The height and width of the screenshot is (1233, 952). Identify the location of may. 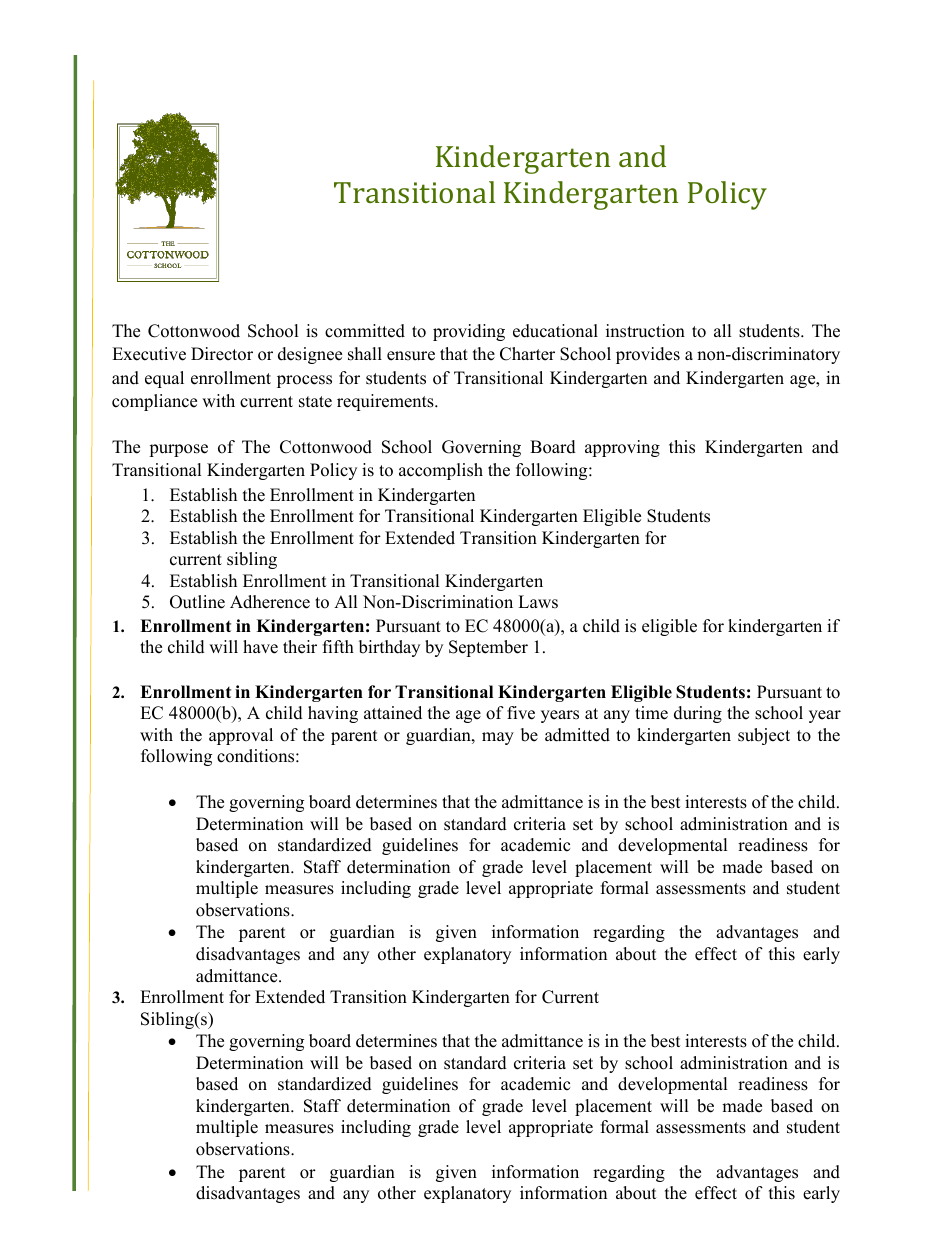
(498, 738).
